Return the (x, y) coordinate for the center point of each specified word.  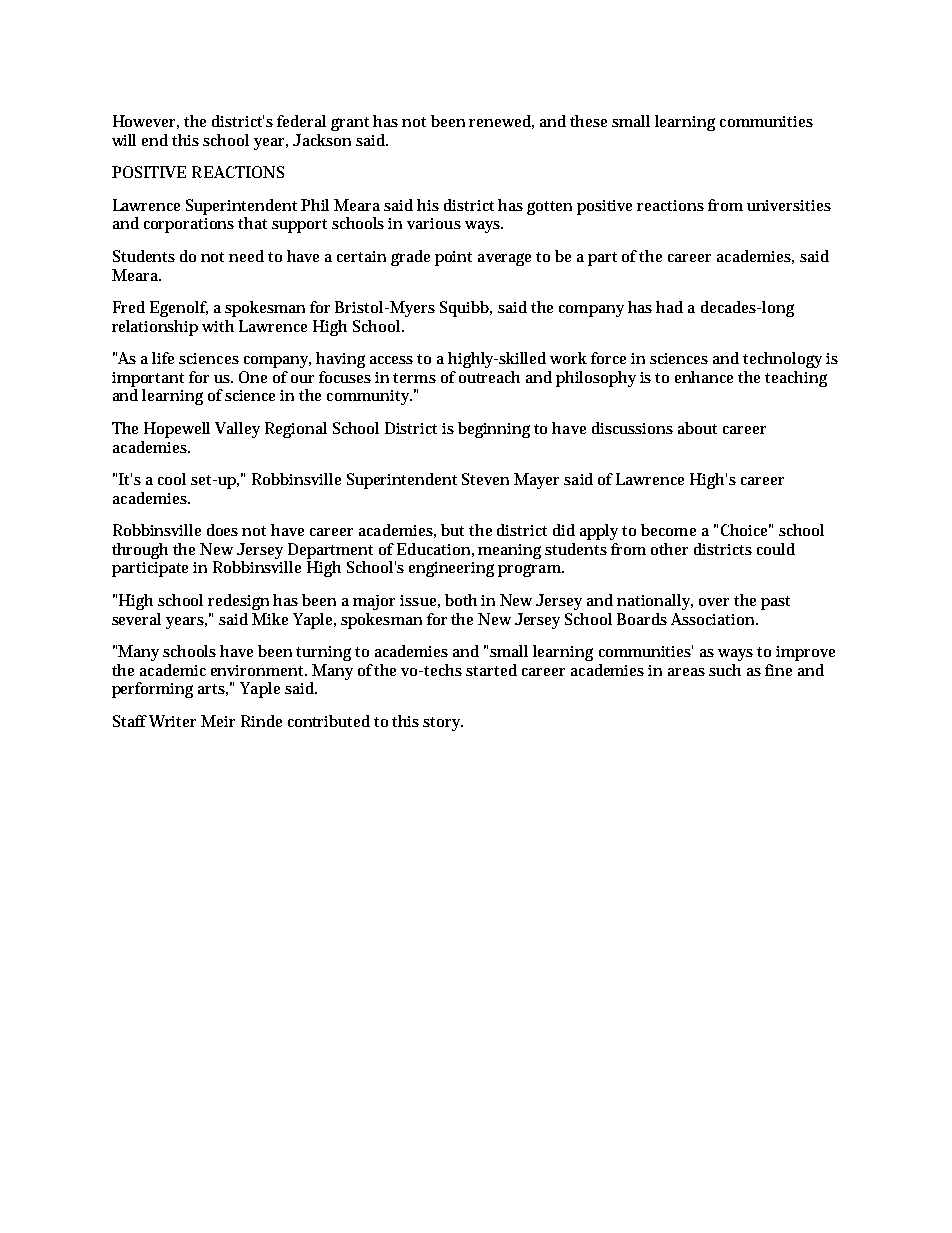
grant (350, 124)
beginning (494, 430)
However (146, 122)
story (443, 724)
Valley (237, 430)
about (697, 428)
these (588, 121)
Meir (218, 721)
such (725, 670)
